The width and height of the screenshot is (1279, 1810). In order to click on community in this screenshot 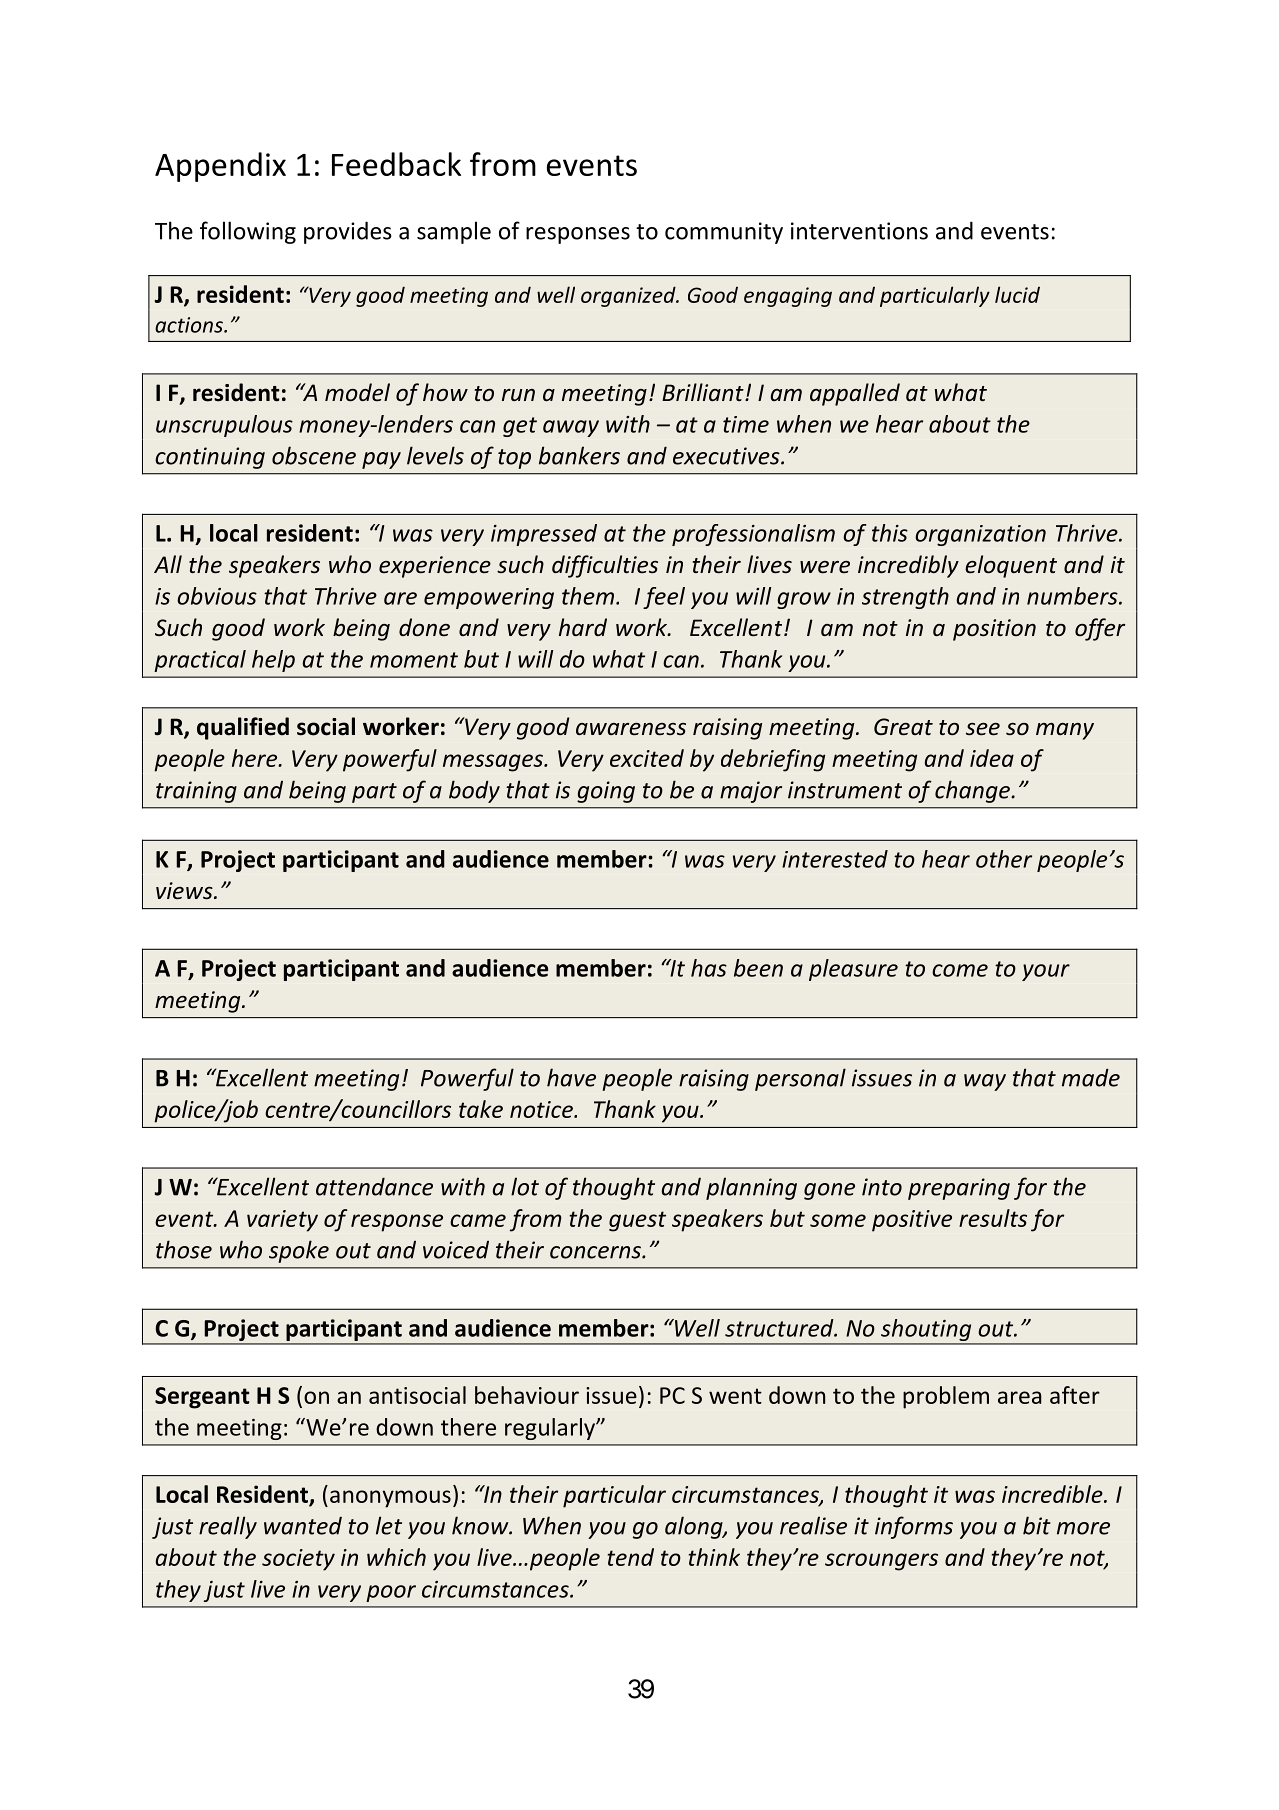, I will do `click(724, 233)`.
